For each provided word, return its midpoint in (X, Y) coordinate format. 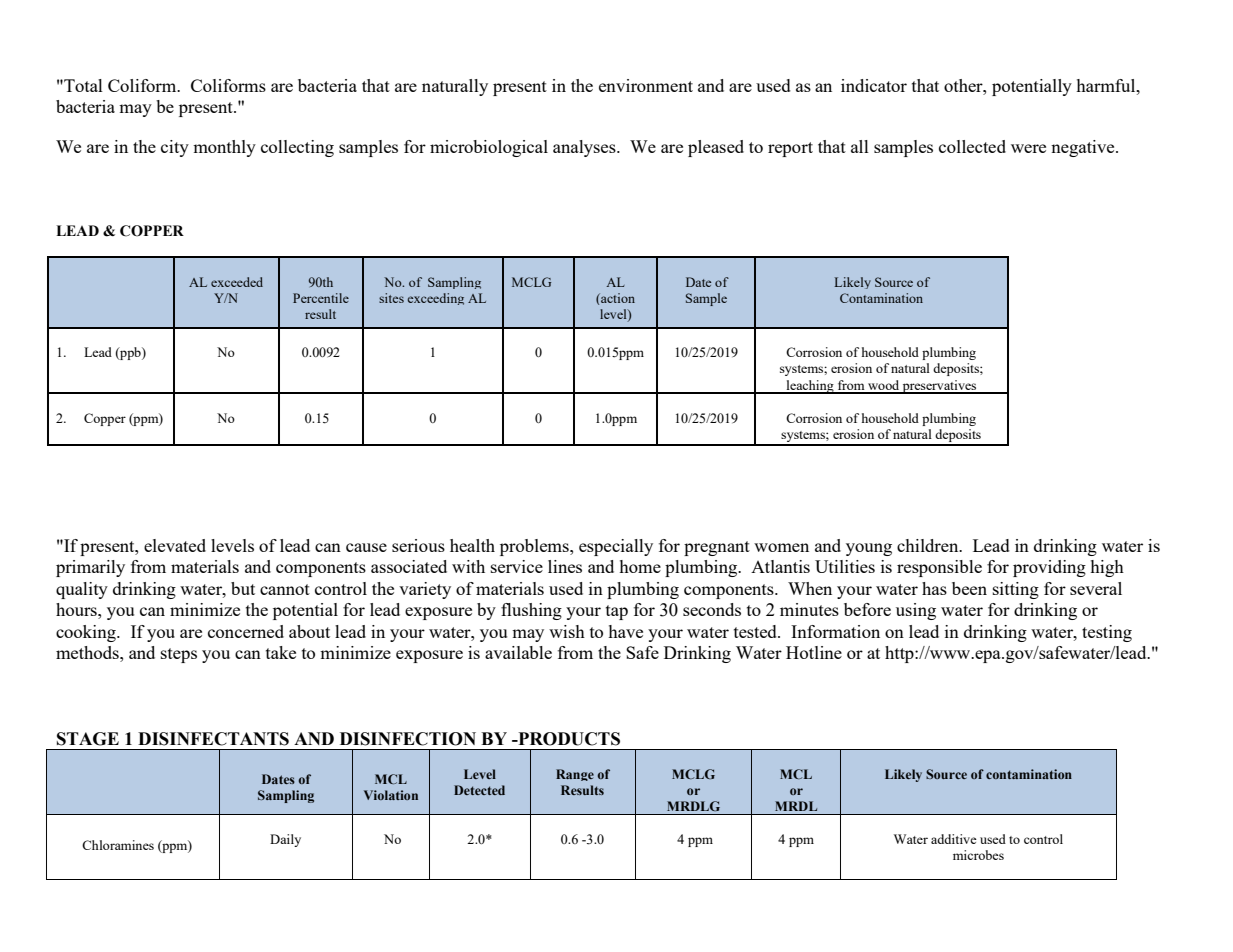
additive (954, 839)
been (969, 588)
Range (575, 775)
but (243, 588)
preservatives (940, 387)
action (617, 298)
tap (617, 612)
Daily (285, 840)
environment (646, 85)
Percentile (321, 298)
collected (972, 146)
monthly (224, 148)
